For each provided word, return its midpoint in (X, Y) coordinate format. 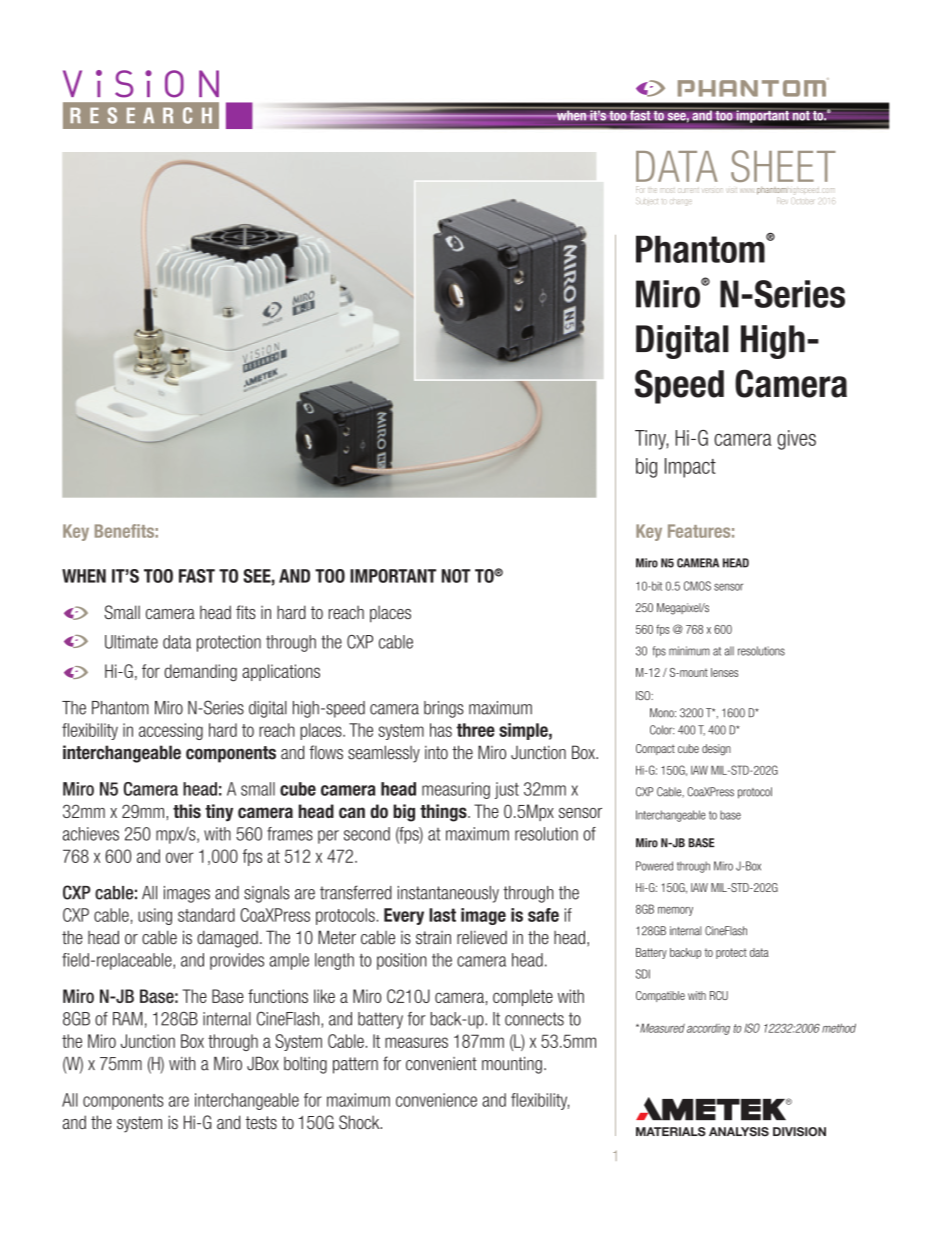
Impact (690, 468)
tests (261, 1122)
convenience (436, 1100)
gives (796, 440)
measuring (456, 790)
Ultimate (131, 642)
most (668, 190)
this (187, 811)
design (716, 750)
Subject (647, 201)
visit (732, 190)
